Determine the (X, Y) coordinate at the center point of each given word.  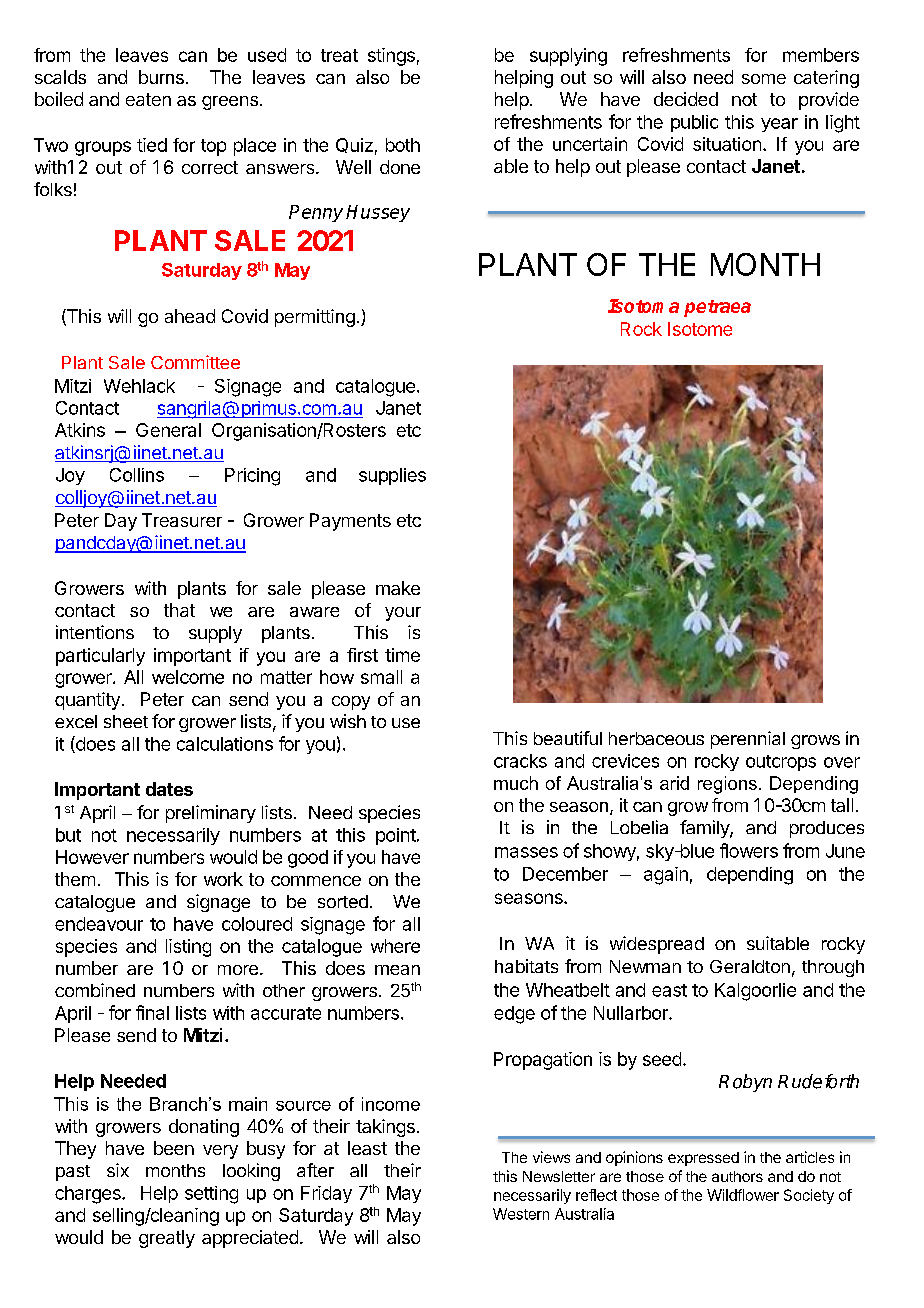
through (833, 968)
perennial (748, 740)
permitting (315, 318)
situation (727, 144)
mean (397, 970)
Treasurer (182, 520)
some (764, 79)
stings (391, 57)
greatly (167, 1239)
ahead (190, 316)
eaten (148, 99)
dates (169, 789)
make (398, 588)
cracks (520, 761)
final (152, 1012)
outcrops (781, 763)
